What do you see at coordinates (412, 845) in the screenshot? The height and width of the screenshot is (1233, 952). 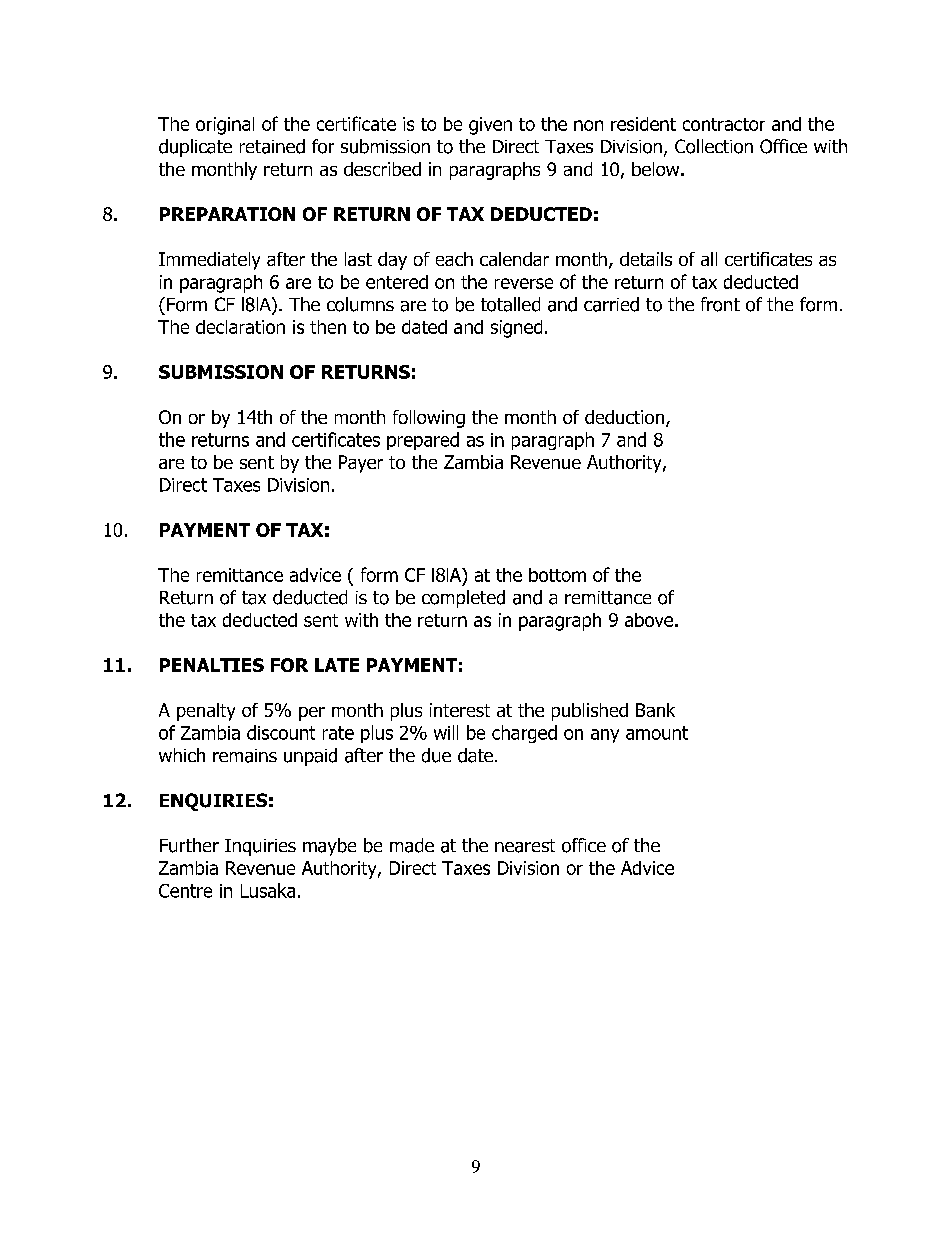 I see `made` at bounding box center [412, 845].
